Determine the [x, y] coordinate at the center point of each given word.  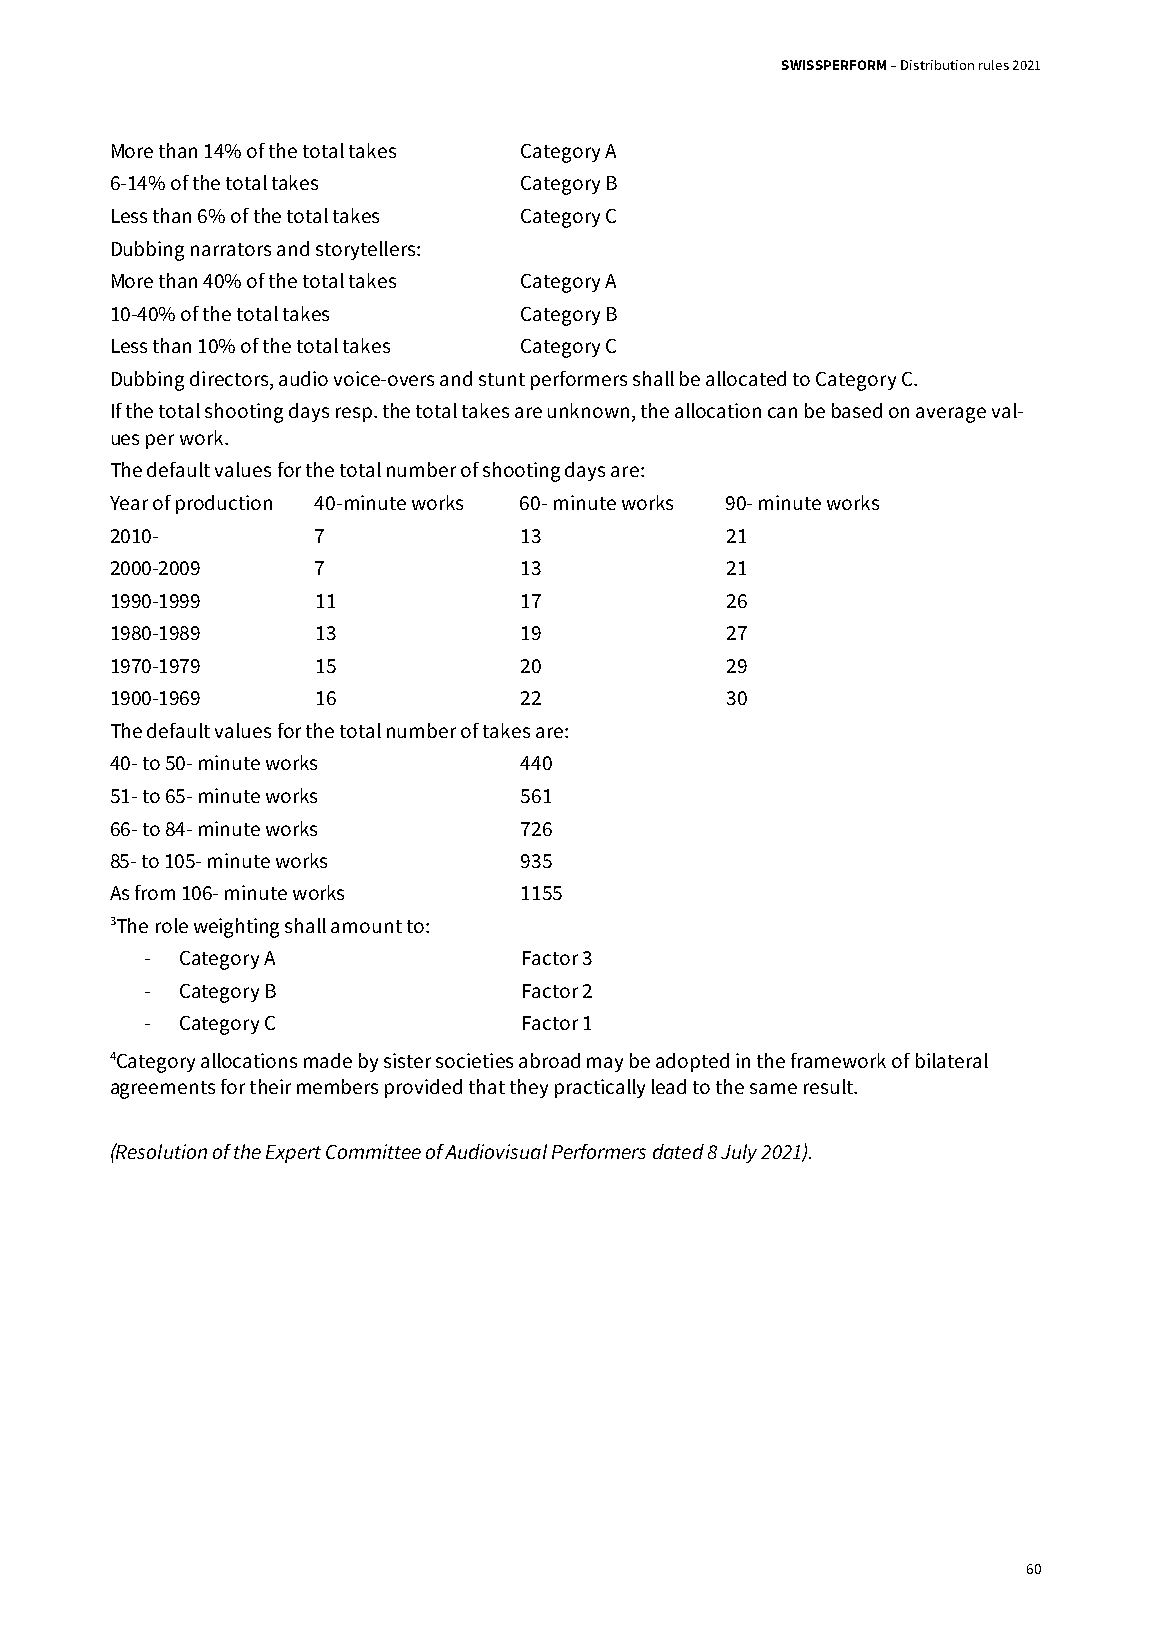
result [830, 1086]
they [529, 1088]
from [155, 892]
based [857, 410]
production [224, 504]
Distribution [937, 65]
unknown [588, 410]
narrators [231, 249]
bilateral [952, 1060]
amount [366, 926]
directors [230, 378]
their [270, 1086]
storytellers [367, 250]
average [951, 415]
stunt [502, 379]
